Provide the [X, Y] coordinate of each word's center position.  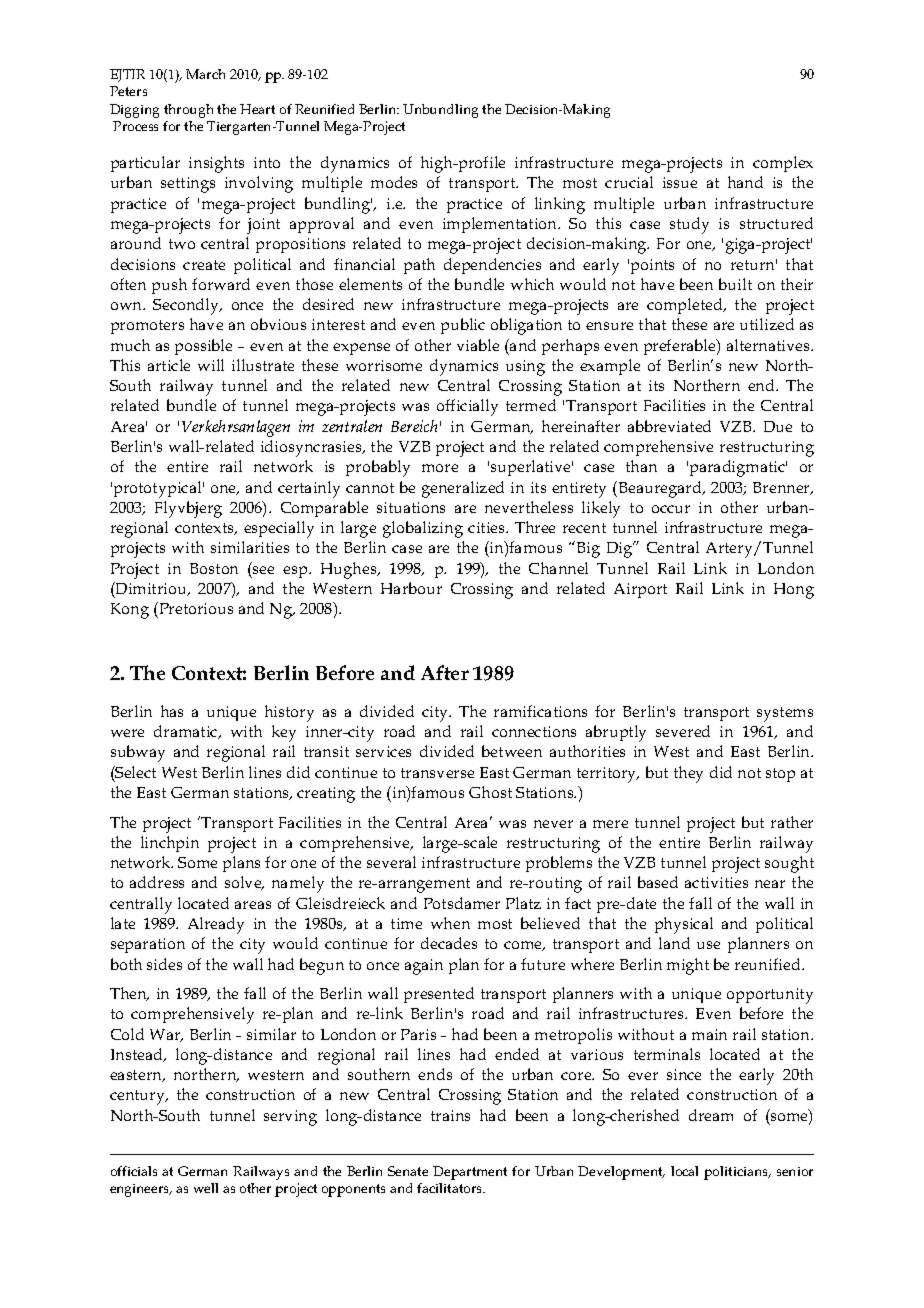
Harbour [411, 588]
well [206, 1188]
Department [470, 1173]
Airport [640, 590]
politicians [737, 1173]
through [188, 111]
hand [745, 182]
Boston [214, 568]
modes [394, 182]
